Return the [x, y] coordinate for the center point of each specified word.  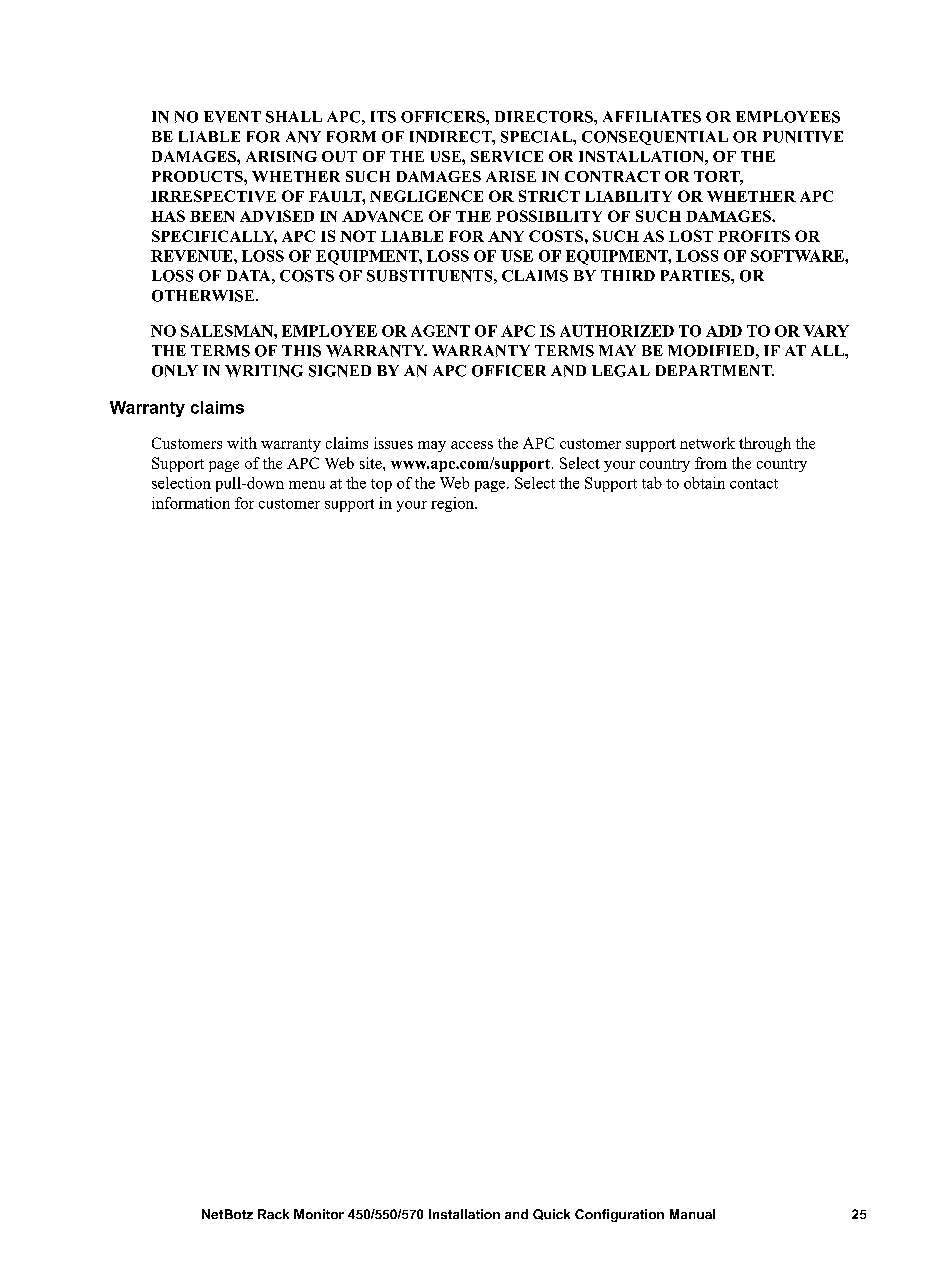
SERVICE [507, 156]
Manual [692, 1214]
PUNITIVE [803, 137]
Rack [273, 1214]
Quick [551, 1214]
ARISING [281, 156]
